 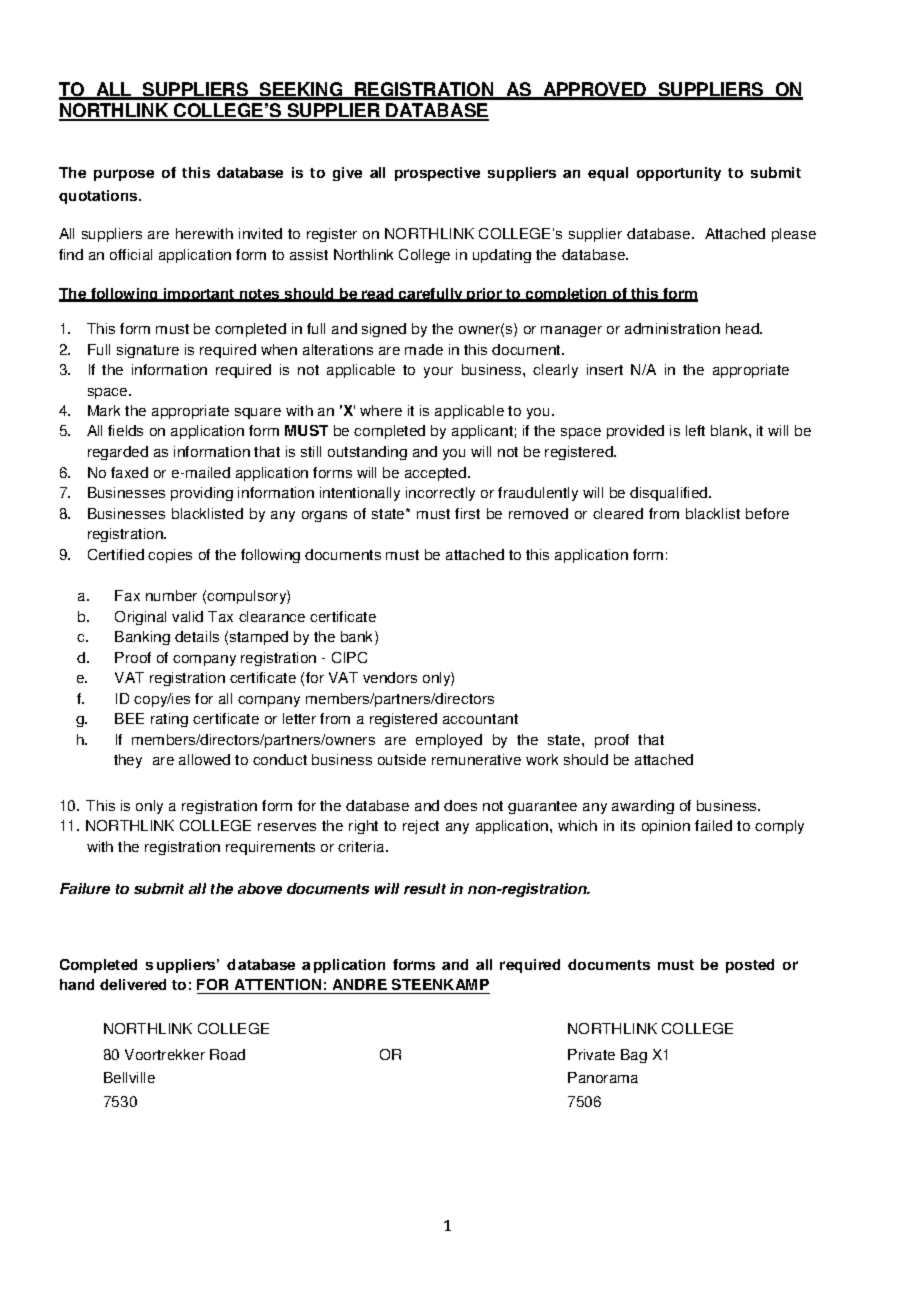 I want to click on ANDRE, so click(x=360, y=984).
